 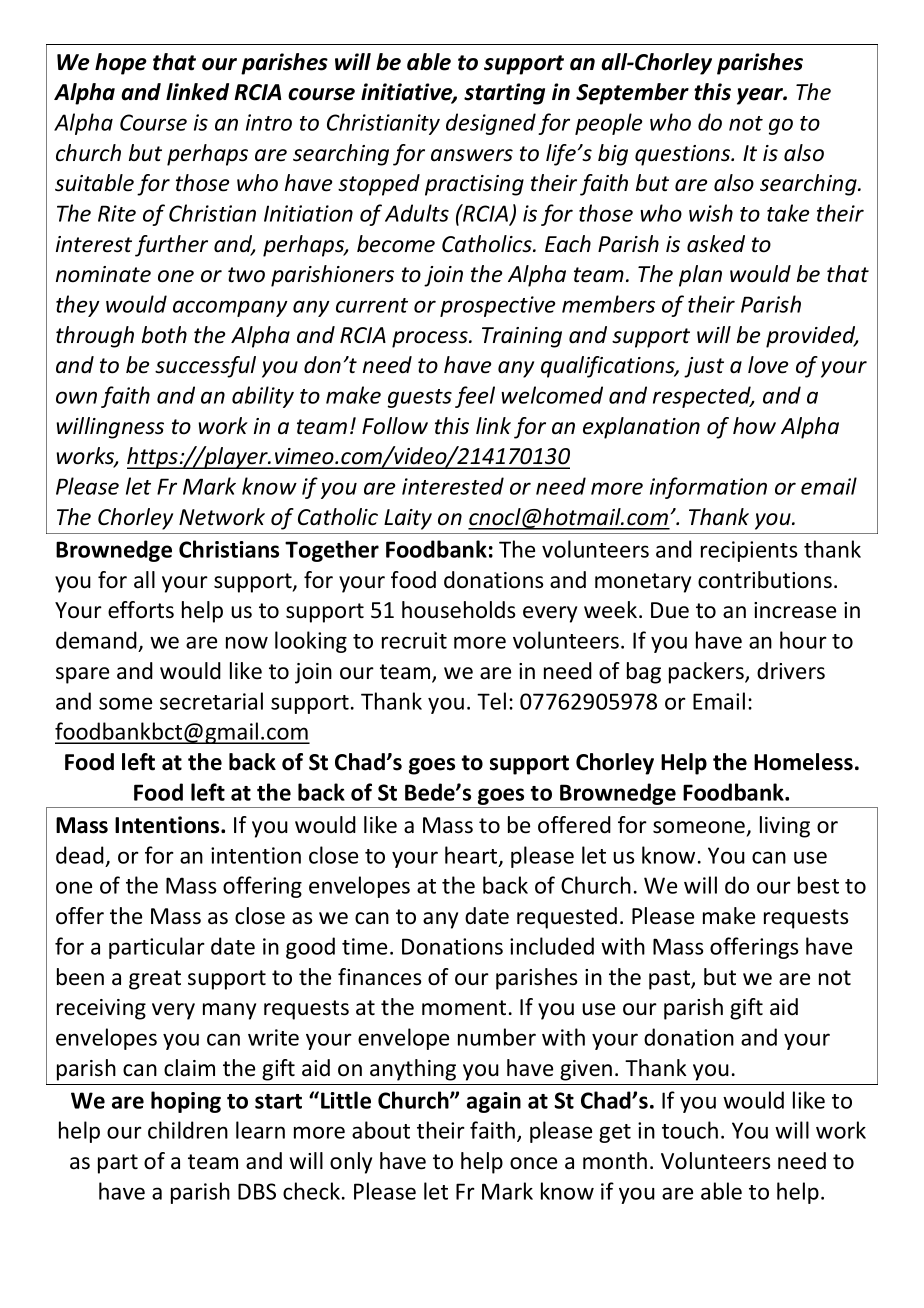 What do you see at coordinates (785, 827) in the screenshot?
I see `living` at bounding box center [785, 827].
